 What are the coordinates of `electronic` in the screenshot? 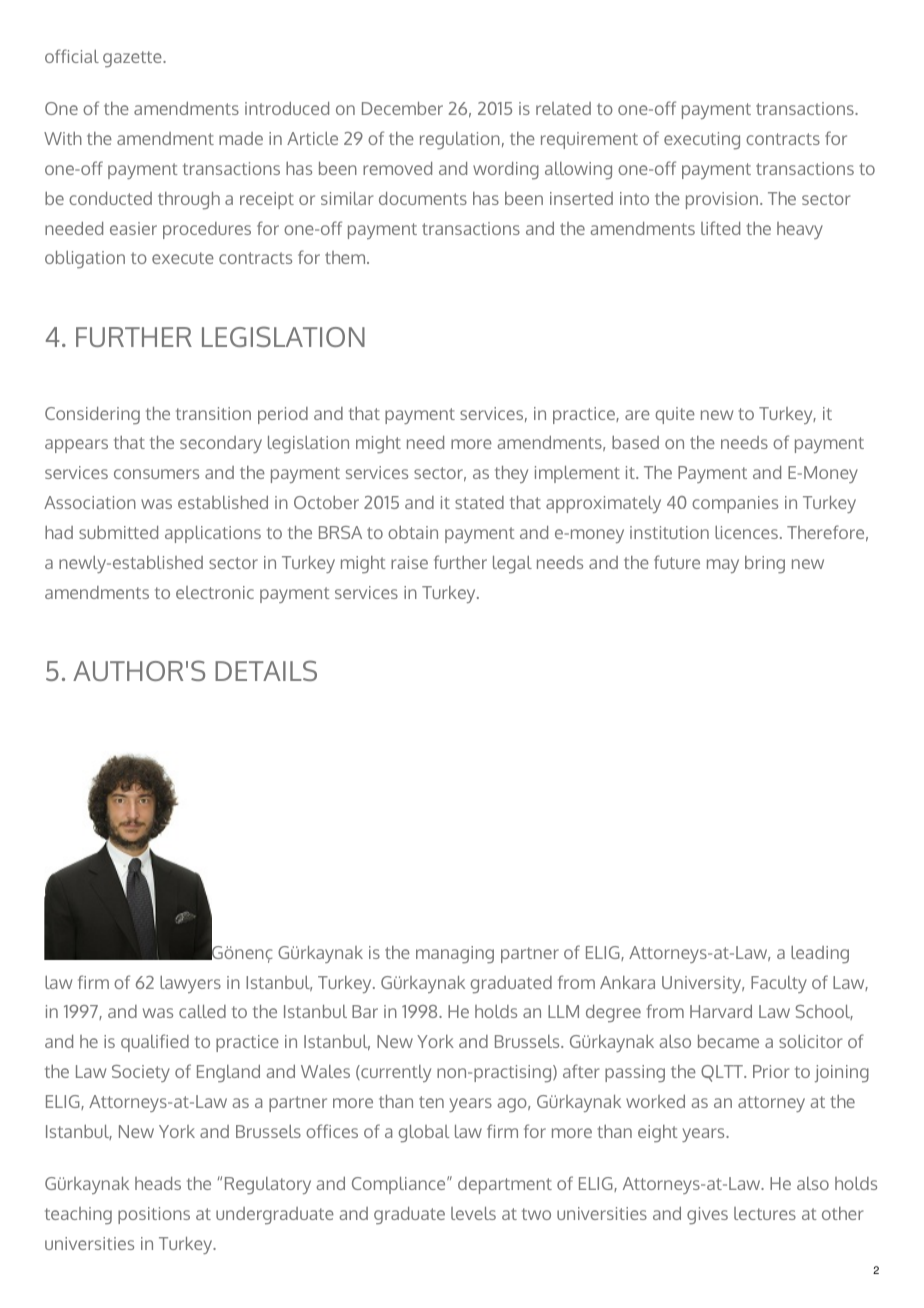 It's located at (215, 592).
